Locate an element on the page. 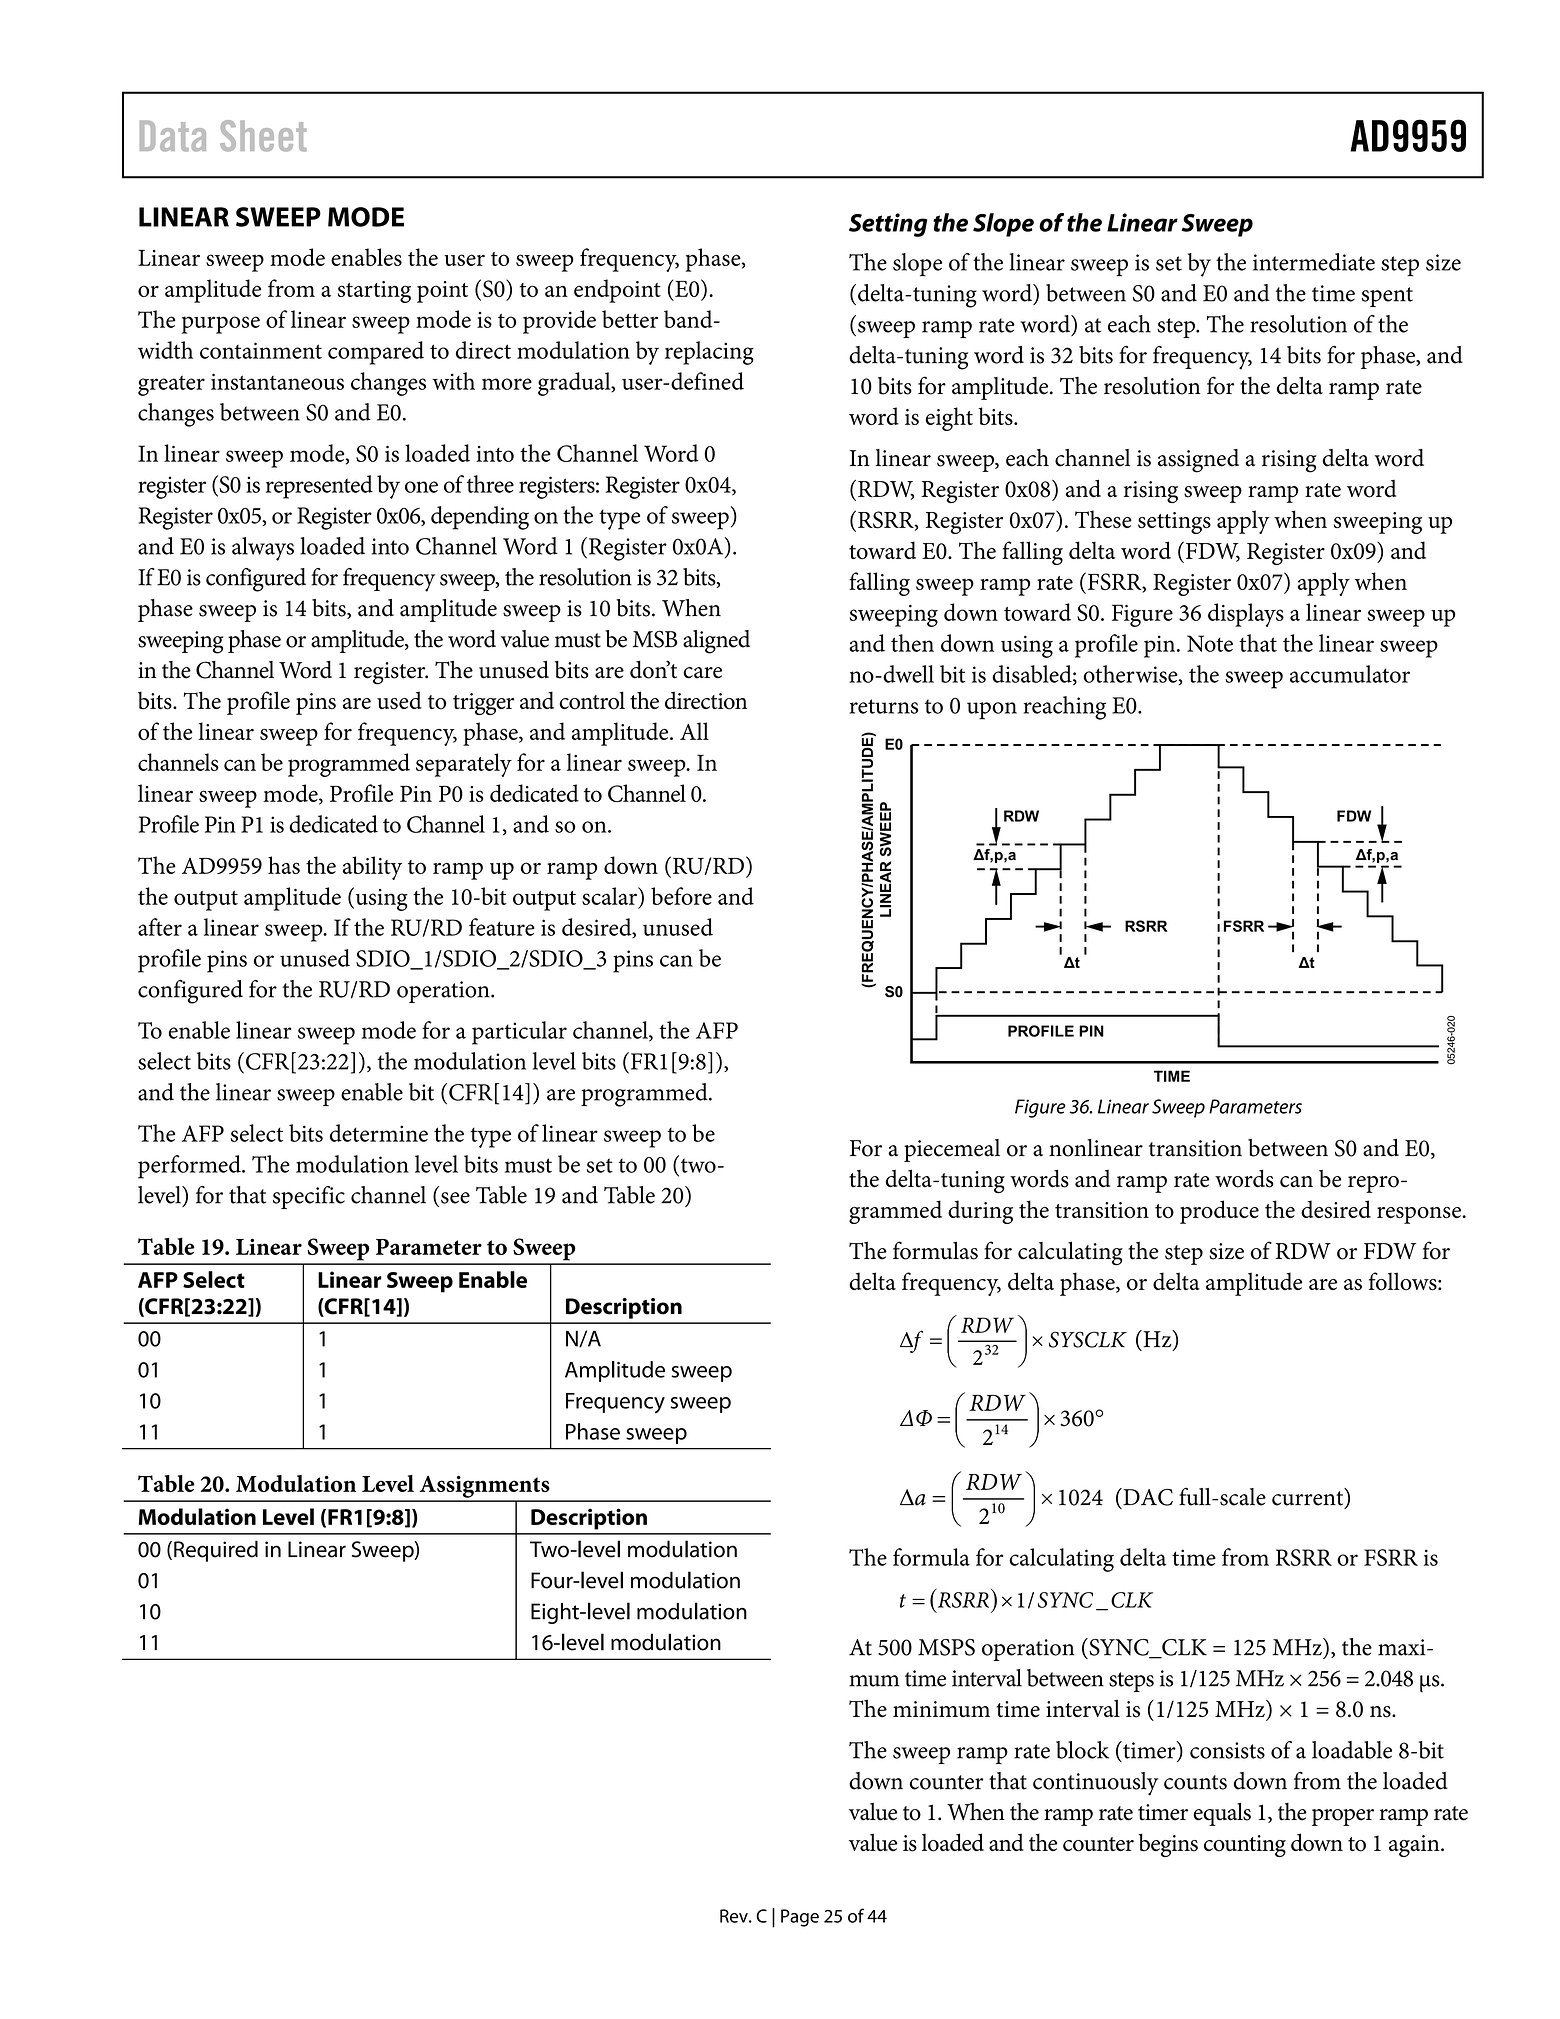  accumulator is located at coordinates (1350, 674).
